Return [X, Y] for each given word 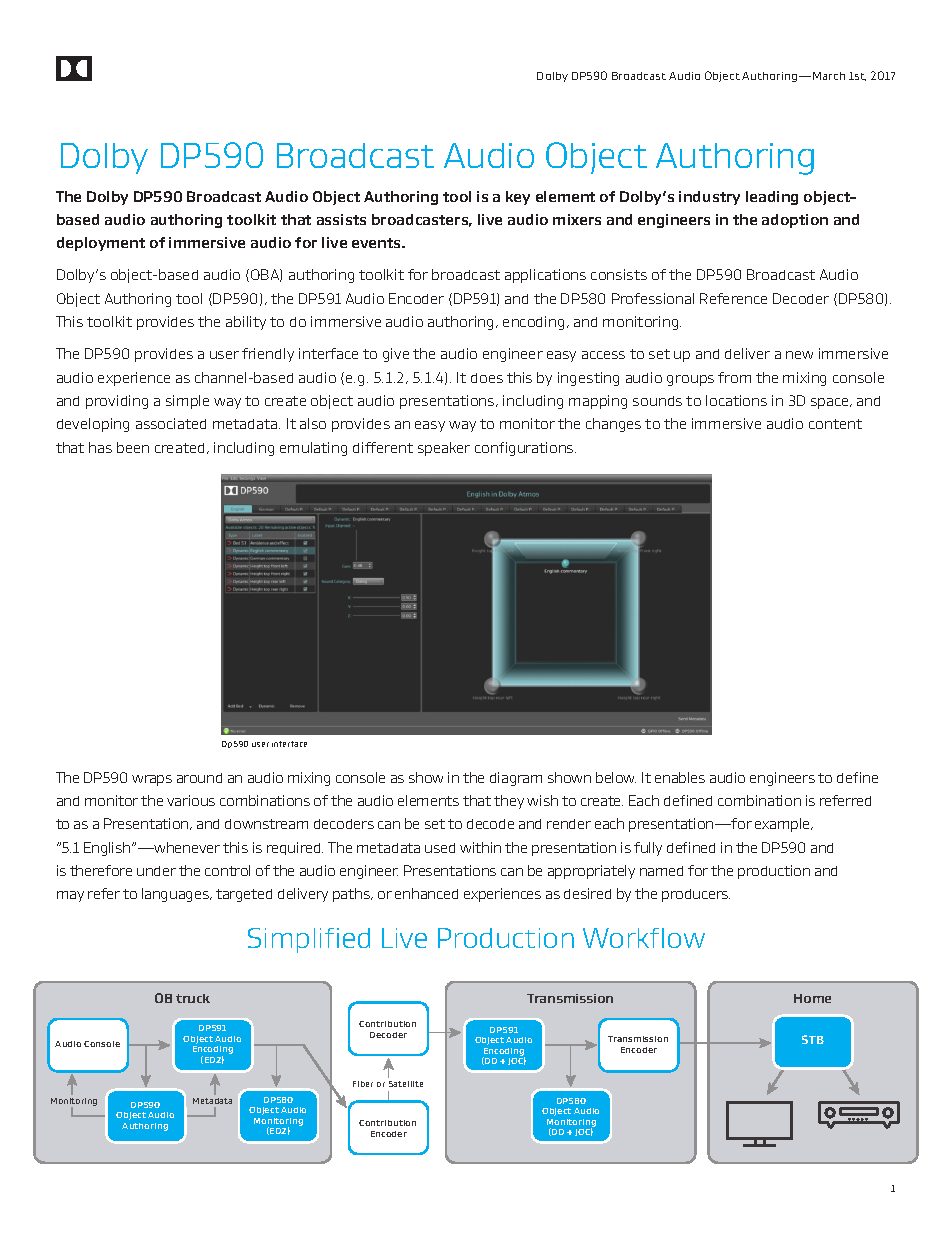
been [133, 447]
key [518, 198]
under [156, 871]
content [835, 424]
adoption [795, 221]
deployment [101, 244]
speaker [444, 449]
